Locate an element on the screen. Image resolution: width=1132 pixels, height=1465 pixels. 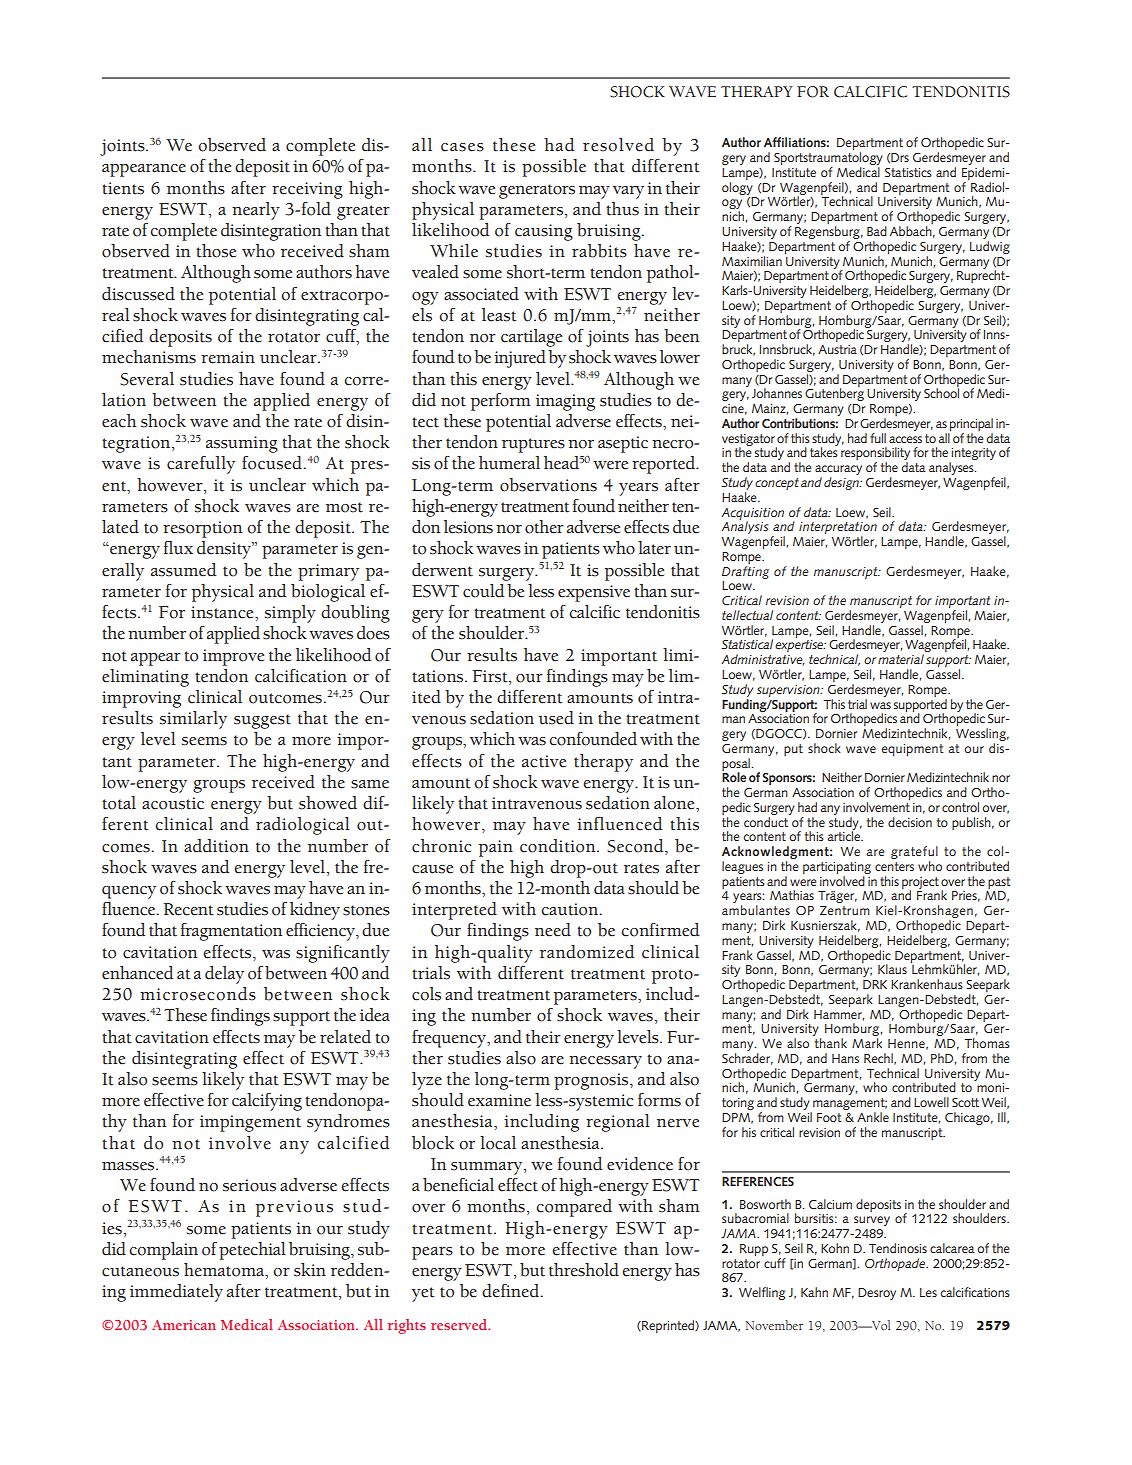
generators is located at coordinates (537, 191).
